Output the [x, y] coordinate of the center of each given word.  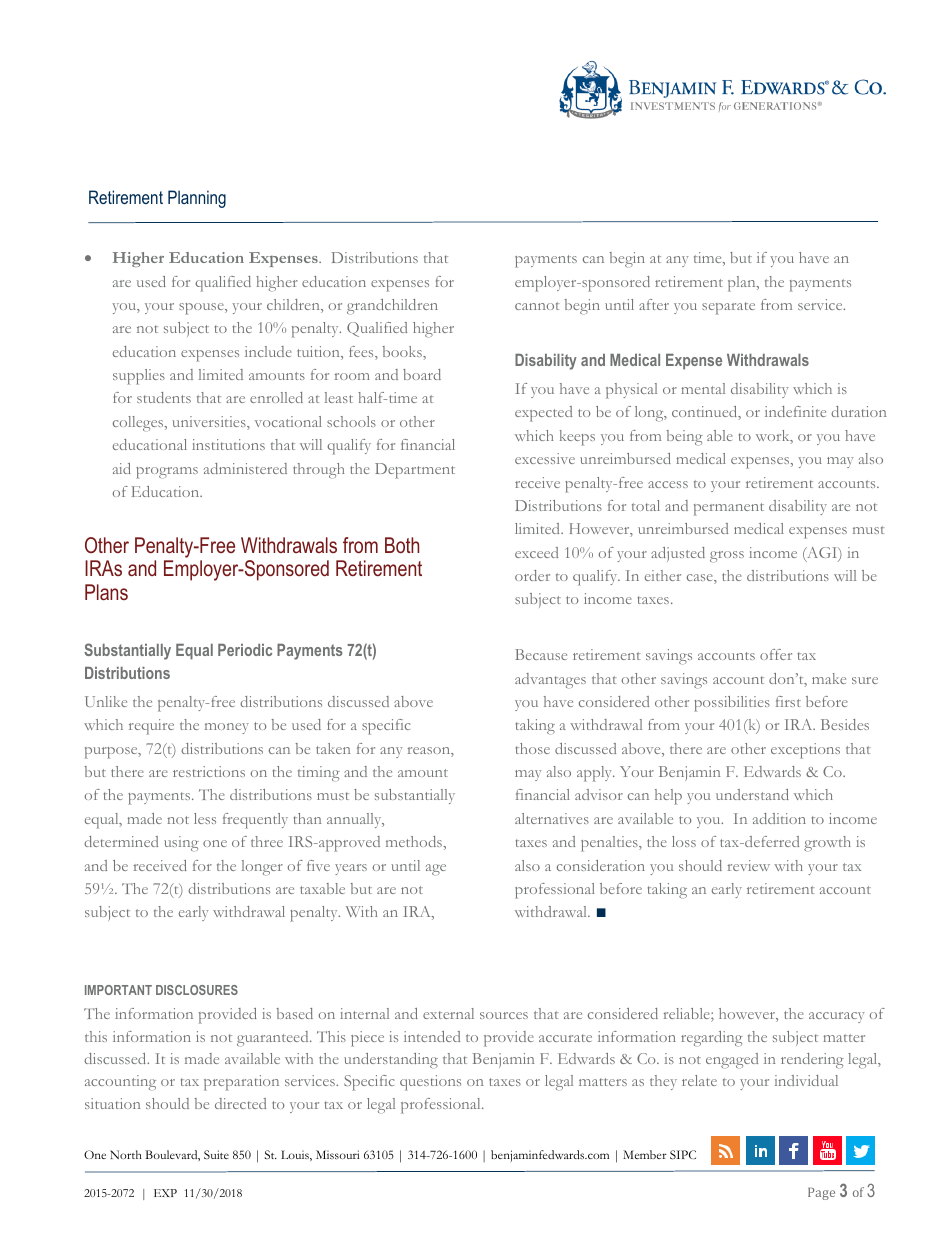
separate [728, 308]
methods [415, 841]
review [748, 865]
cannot [537, 306]
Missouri [337, 1154]
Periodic [245, 650]
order [532, 575]
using [181, 844]
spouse [202, 309]
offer [776, 654]
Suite [216, 1154]
